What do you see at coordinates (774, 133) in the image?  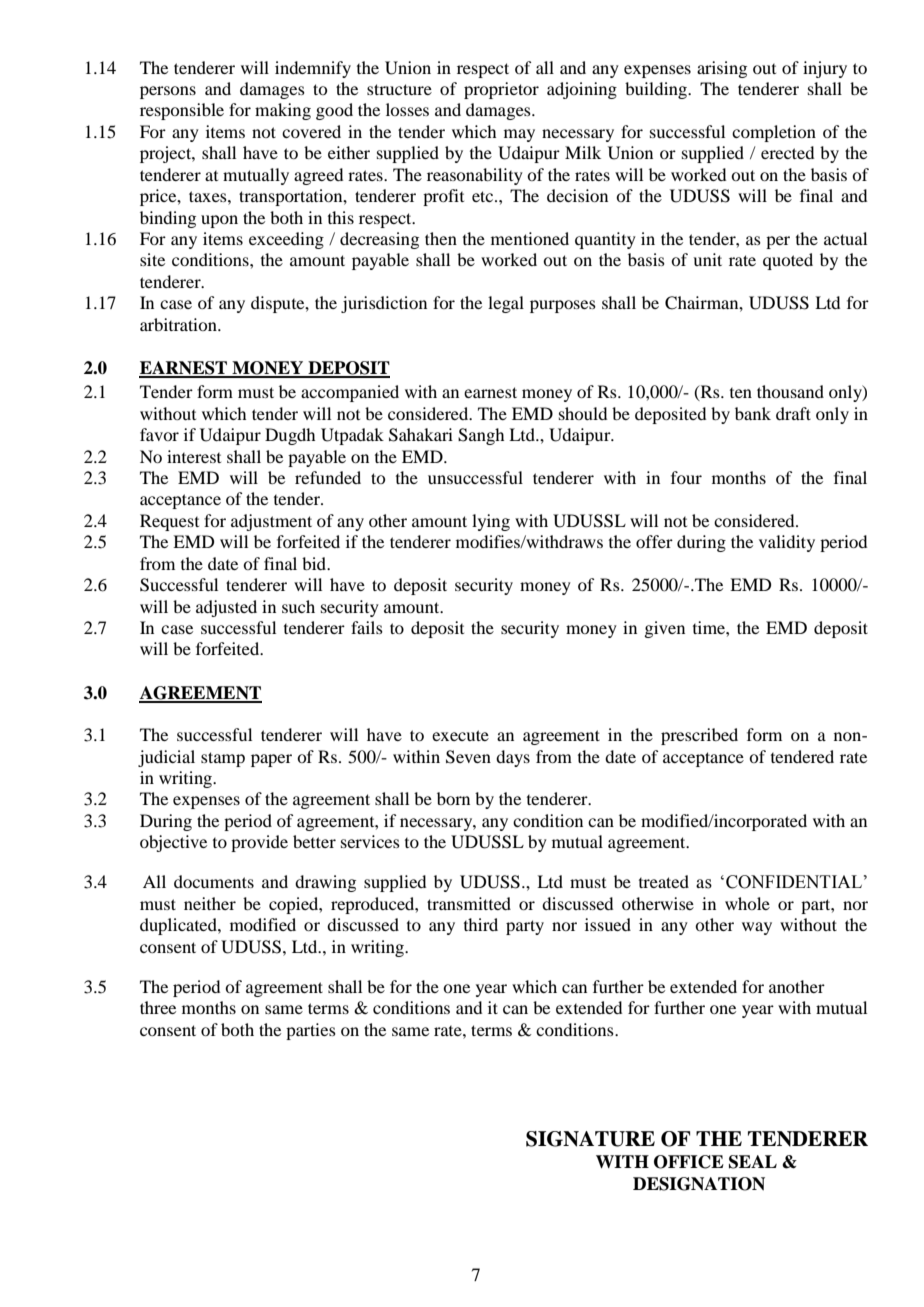 I see `completion` at bounding box center [774, 133].
